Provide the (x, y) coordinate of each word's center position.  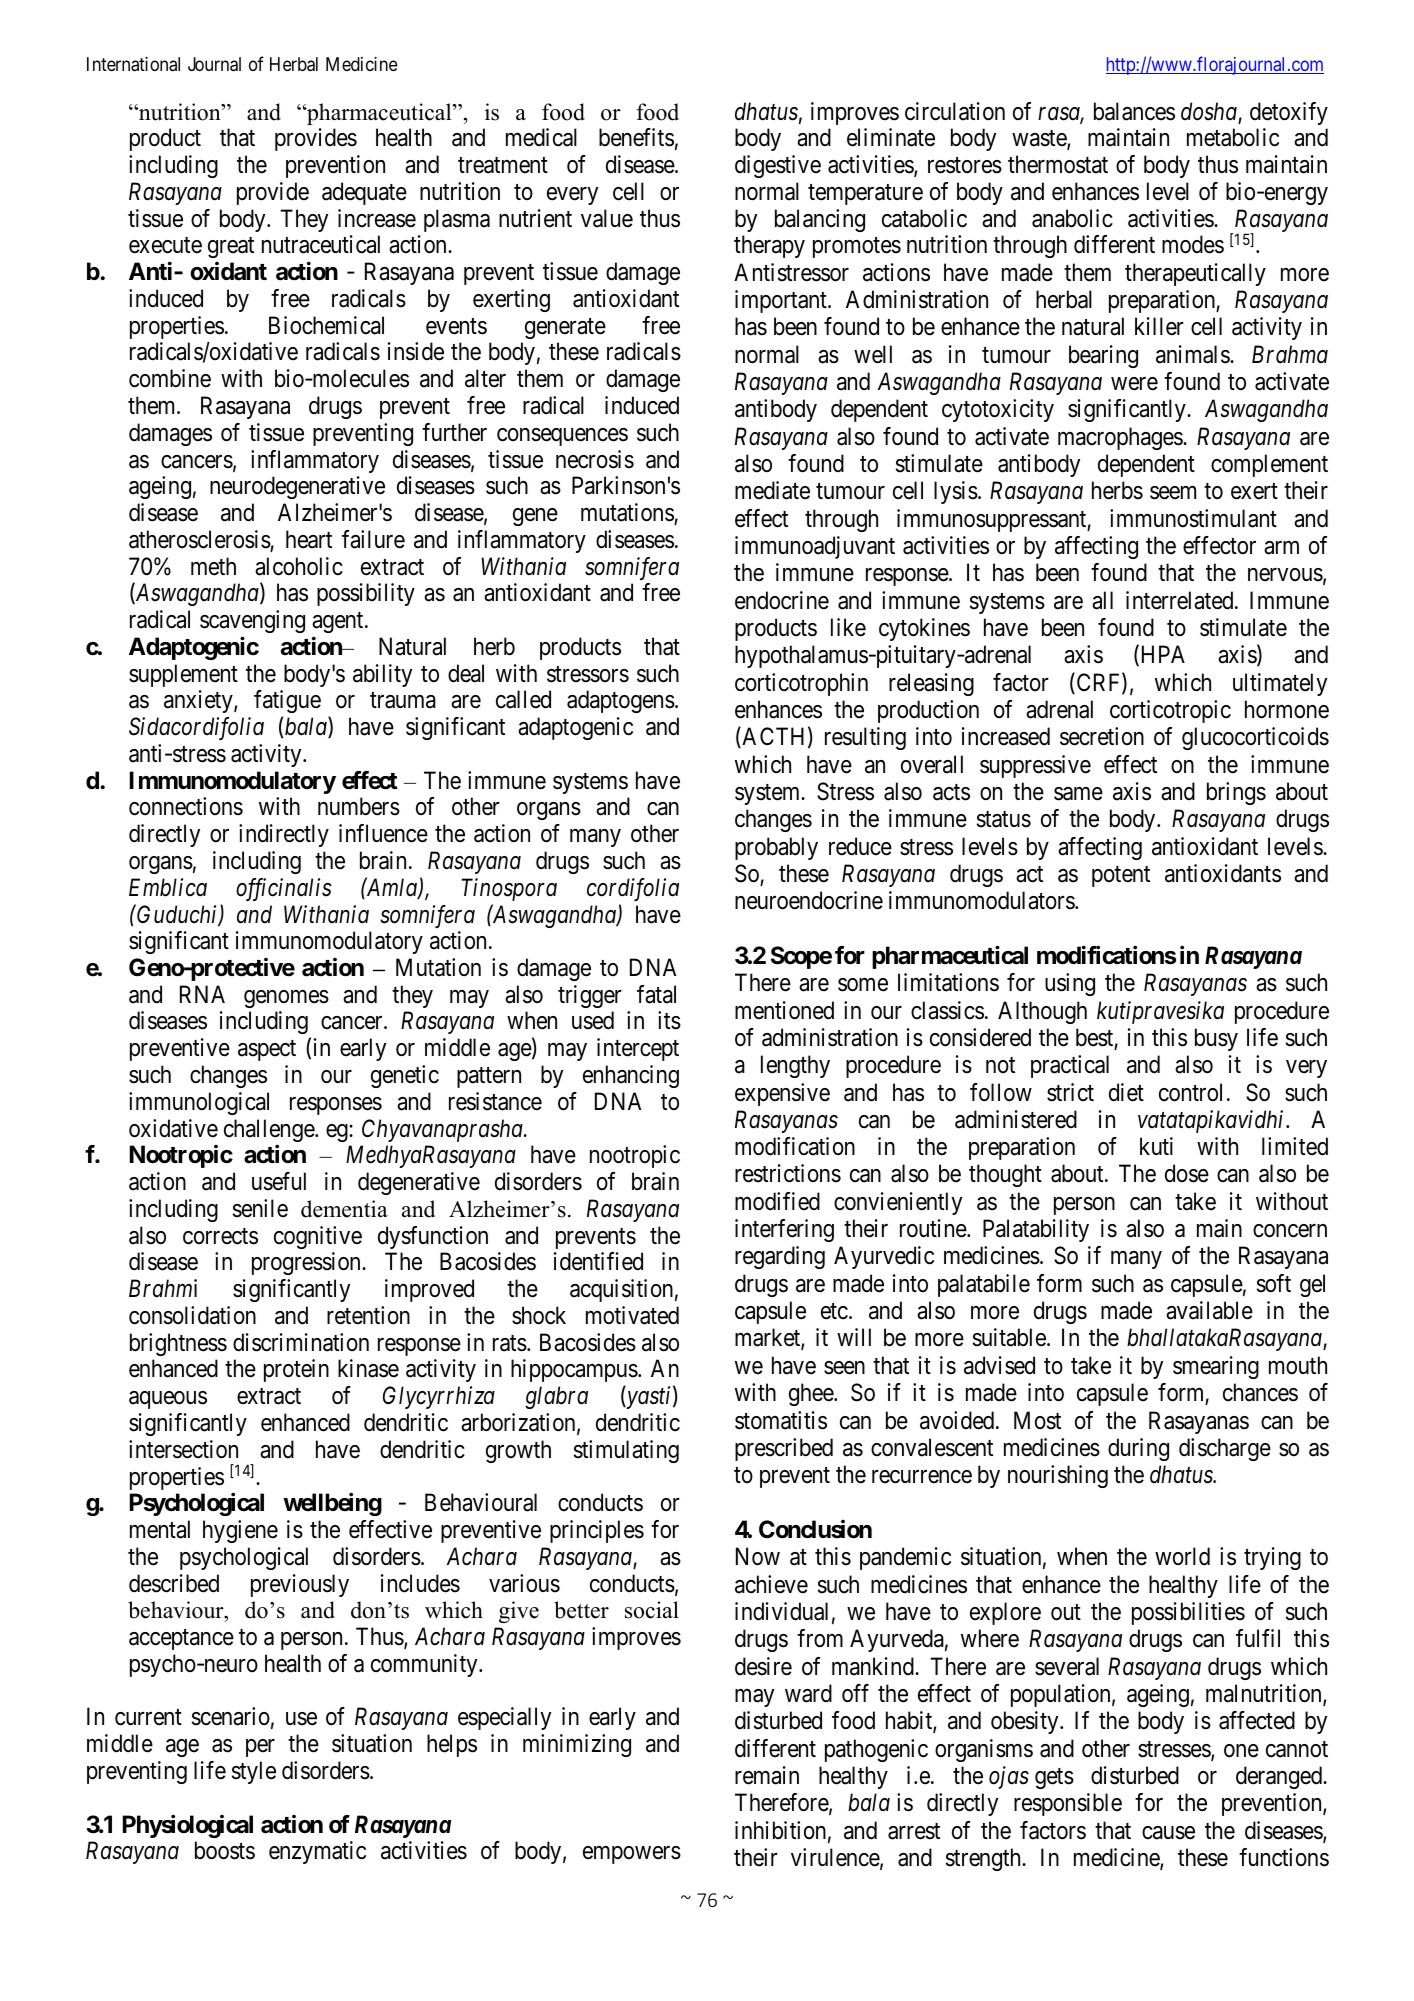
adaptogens (621, 701)
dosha (1210, 112)
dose (1187, 1173)
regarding (780, 1257)
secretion (1102, 736)
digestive (778, 166)
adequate (364, 193)
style (254, 1772)
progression (307, 1263)
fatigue (287, 703)
